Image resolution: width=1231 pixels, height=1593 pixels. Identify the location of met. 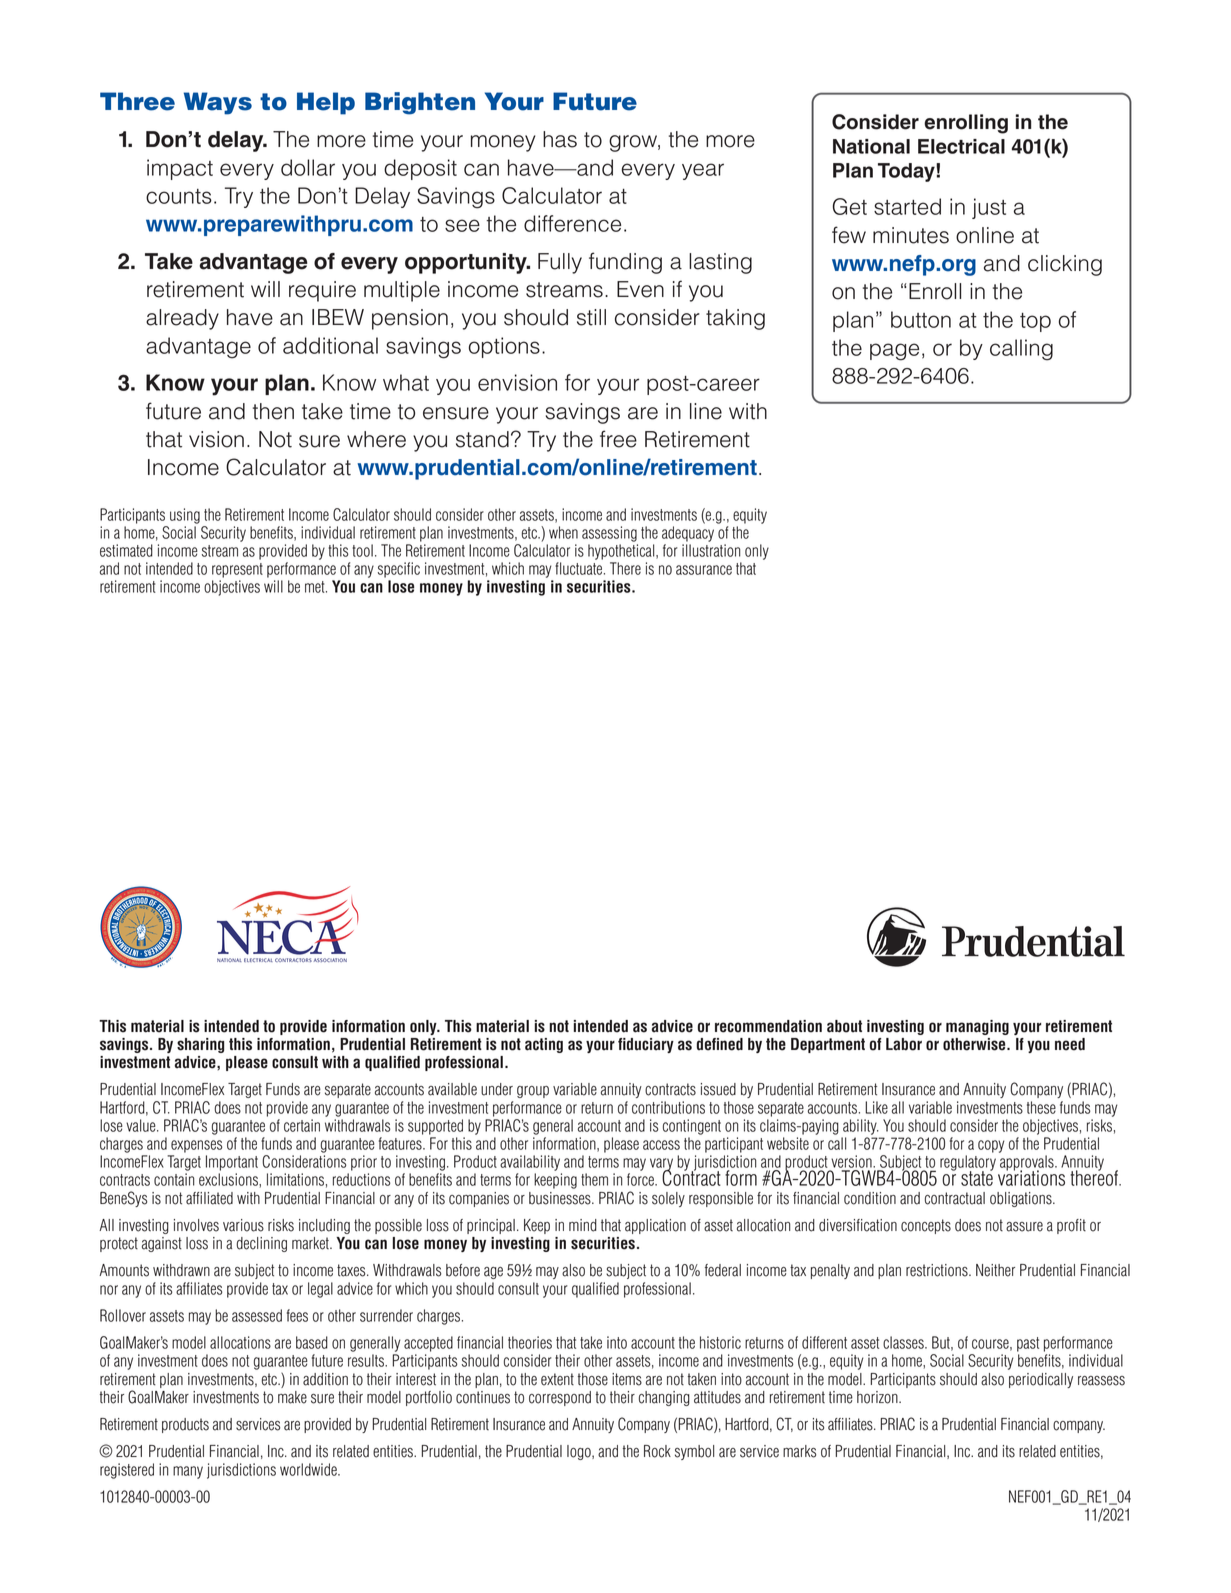
(316, 587).
